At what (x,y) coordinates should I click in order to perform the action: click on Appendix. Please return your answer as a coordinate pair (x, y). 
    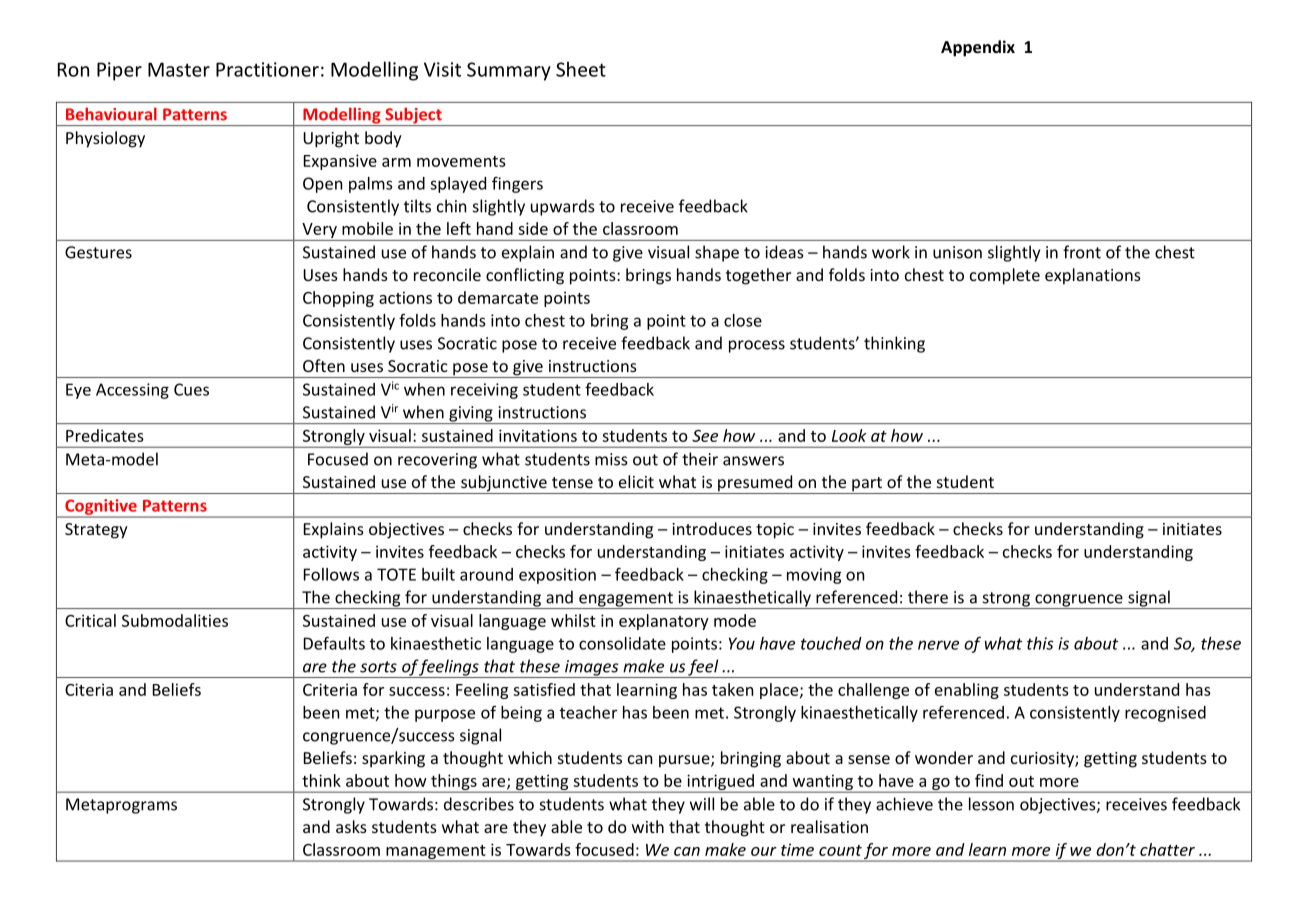
    Looking at the image, I should click on (978, 48).
